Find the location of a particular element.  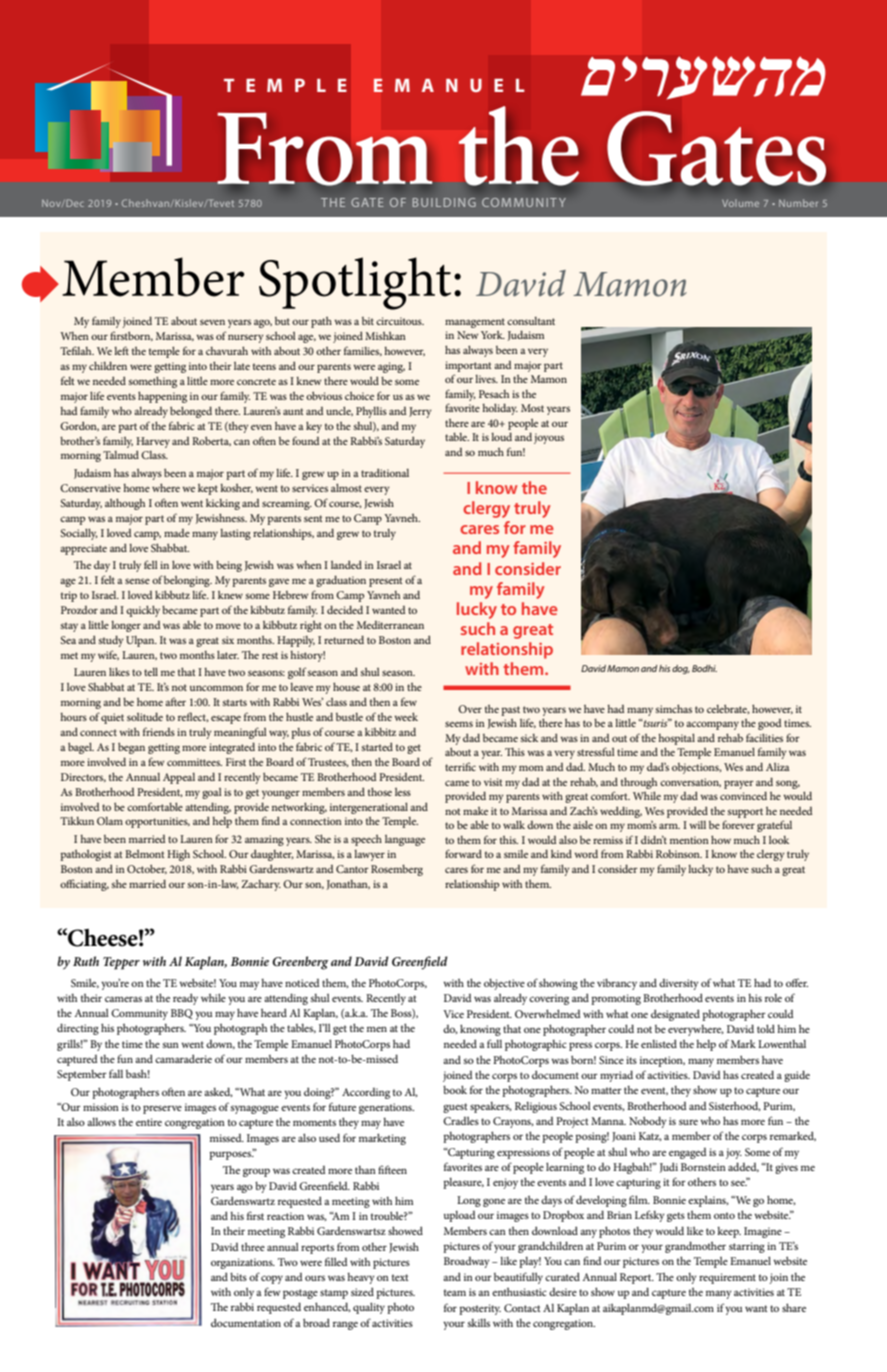

bits is located at coordinates (238, 1276).
